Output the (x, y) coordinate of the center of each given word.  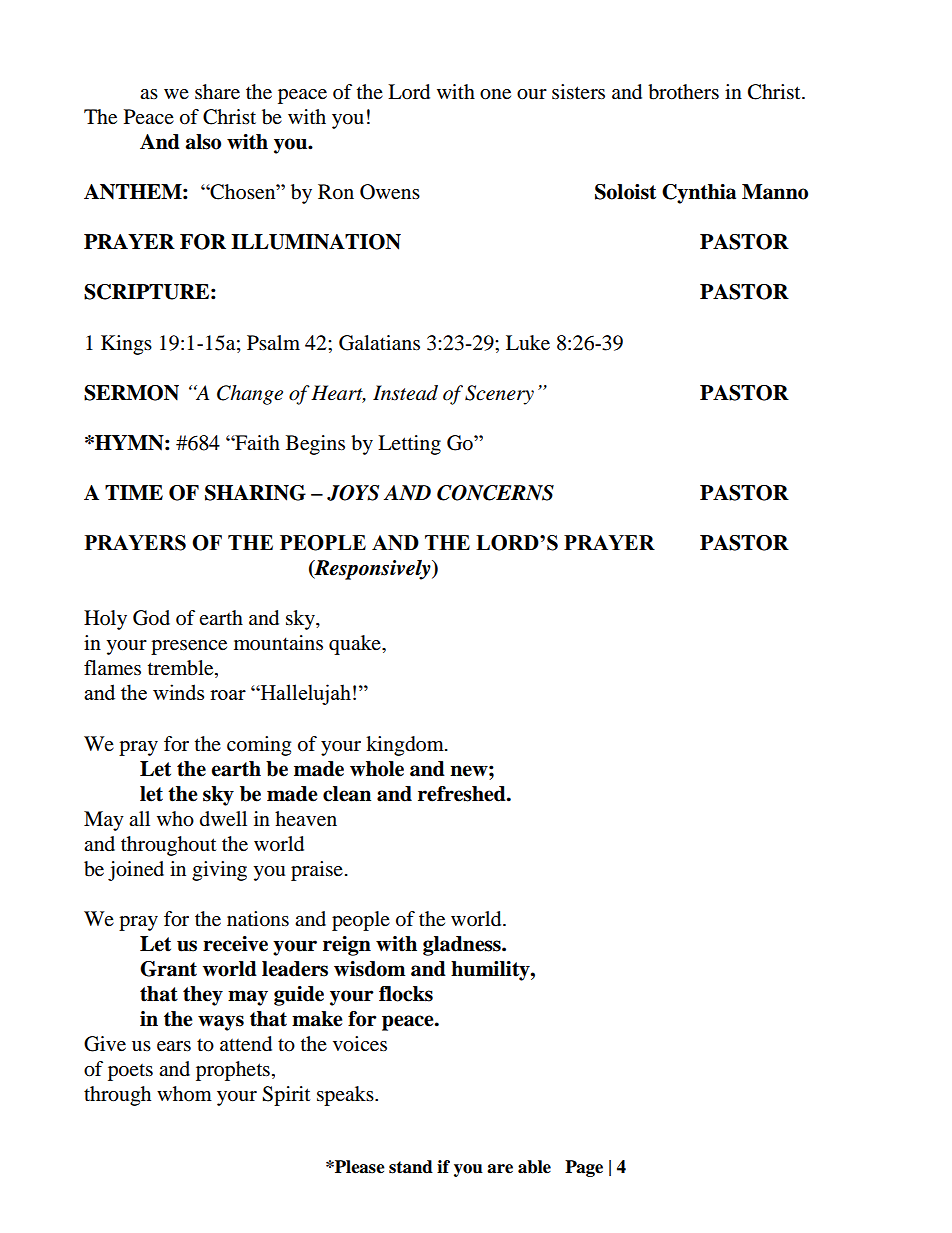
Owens (390, 192)
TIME (134, 492)
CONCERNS (495, 493)
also (203, 142)
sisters (578, 92)
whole (377, 769)
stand (411, 1167)
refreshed (463, 794)
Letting (409, 445)
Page (584, 1168)
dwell (223, 819)
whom (184, 1094)
